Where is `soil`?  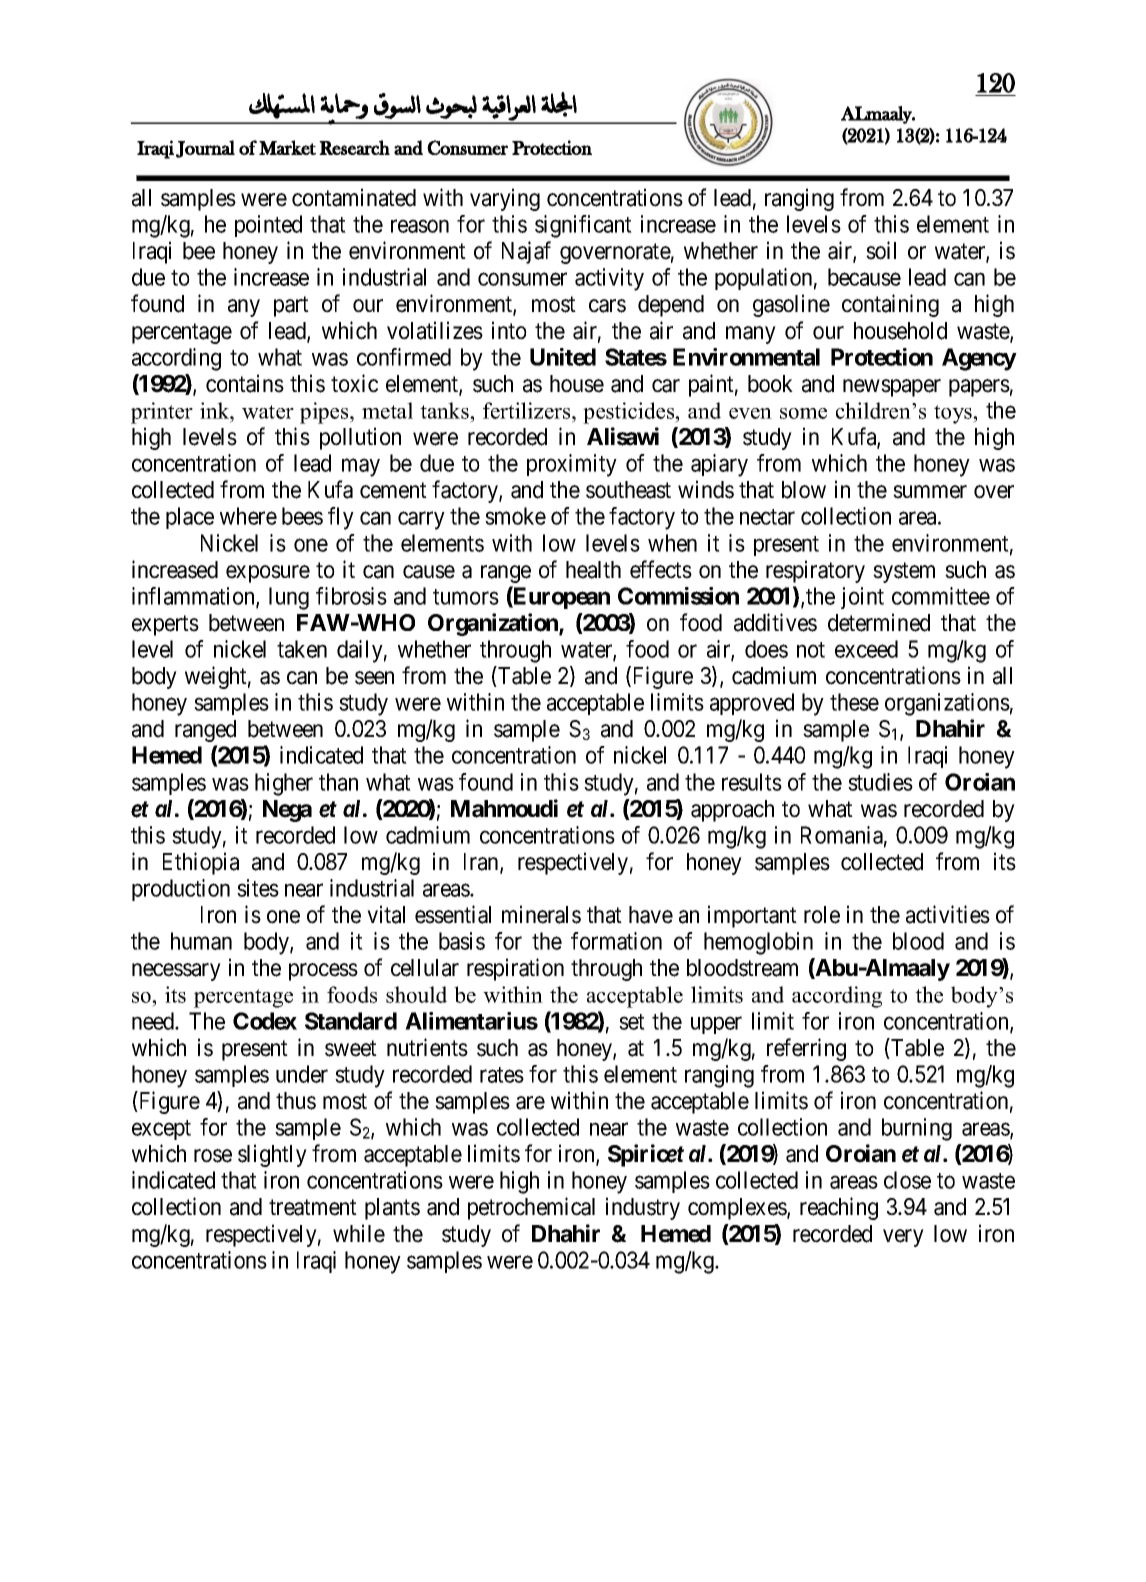
soil is located at coordinates (881, 250).
